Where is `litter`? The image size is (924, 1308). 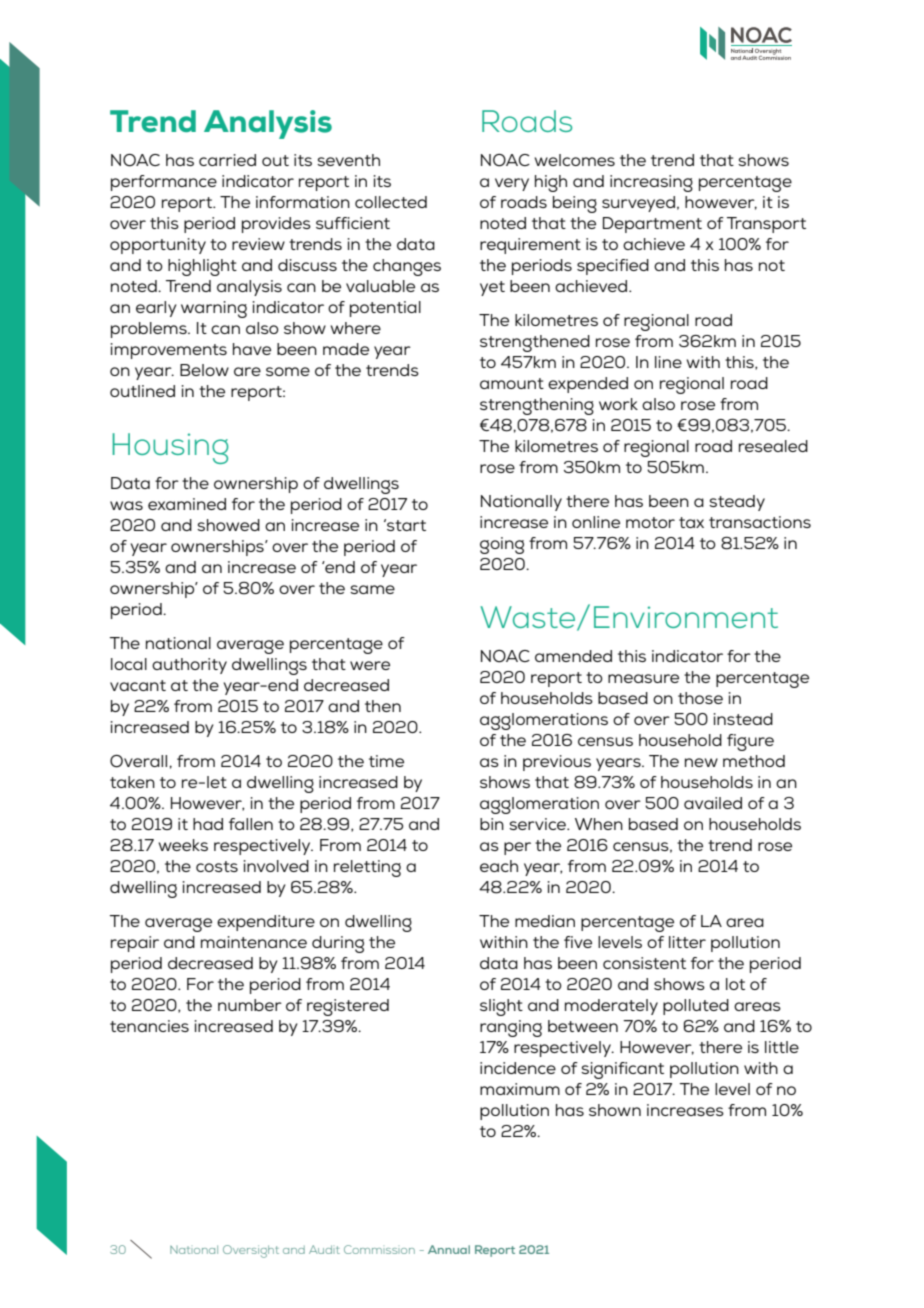
litter is located at coordinates (687, 942).
